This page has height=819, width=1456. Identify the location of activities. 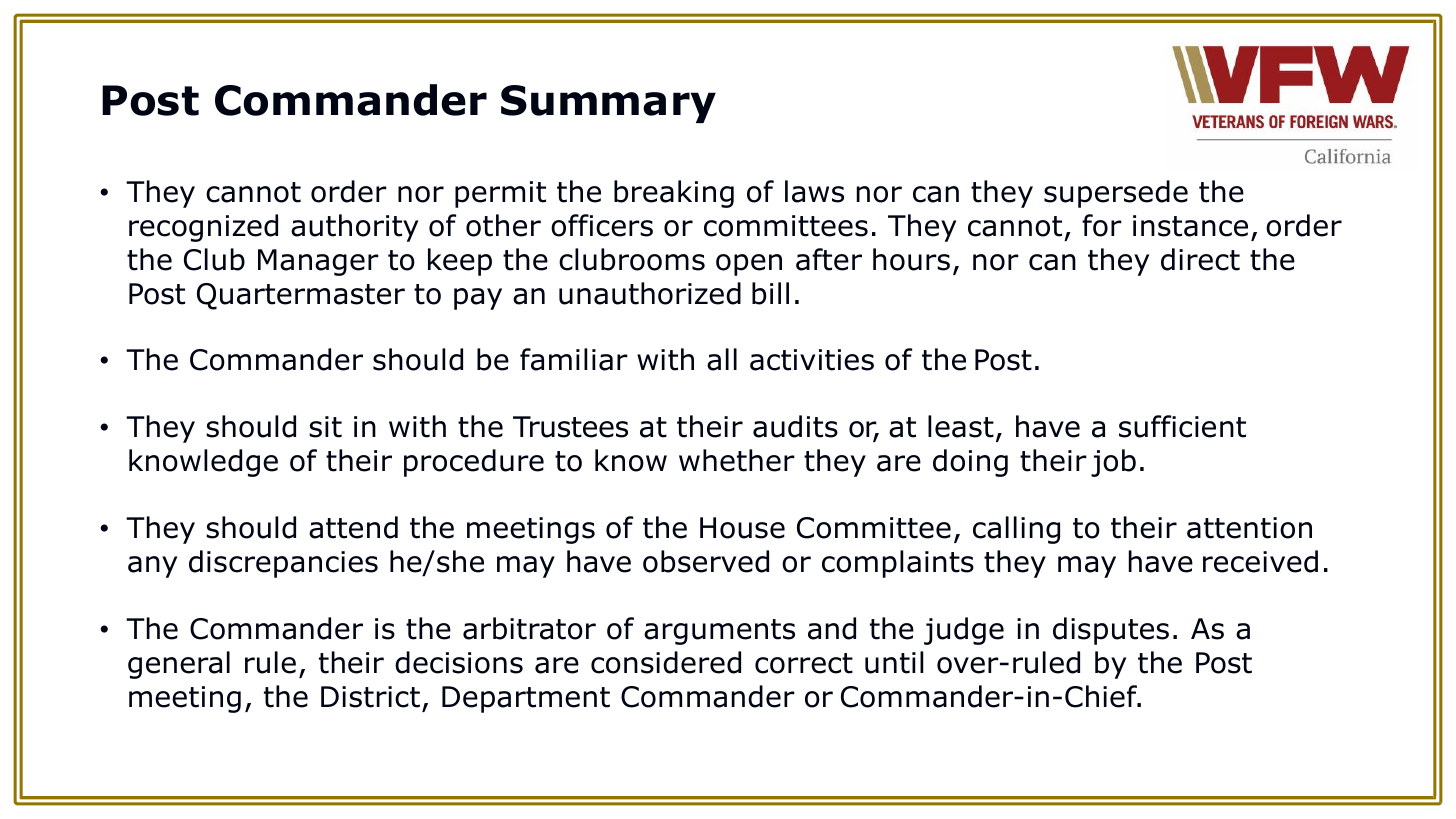
(812, 360).
